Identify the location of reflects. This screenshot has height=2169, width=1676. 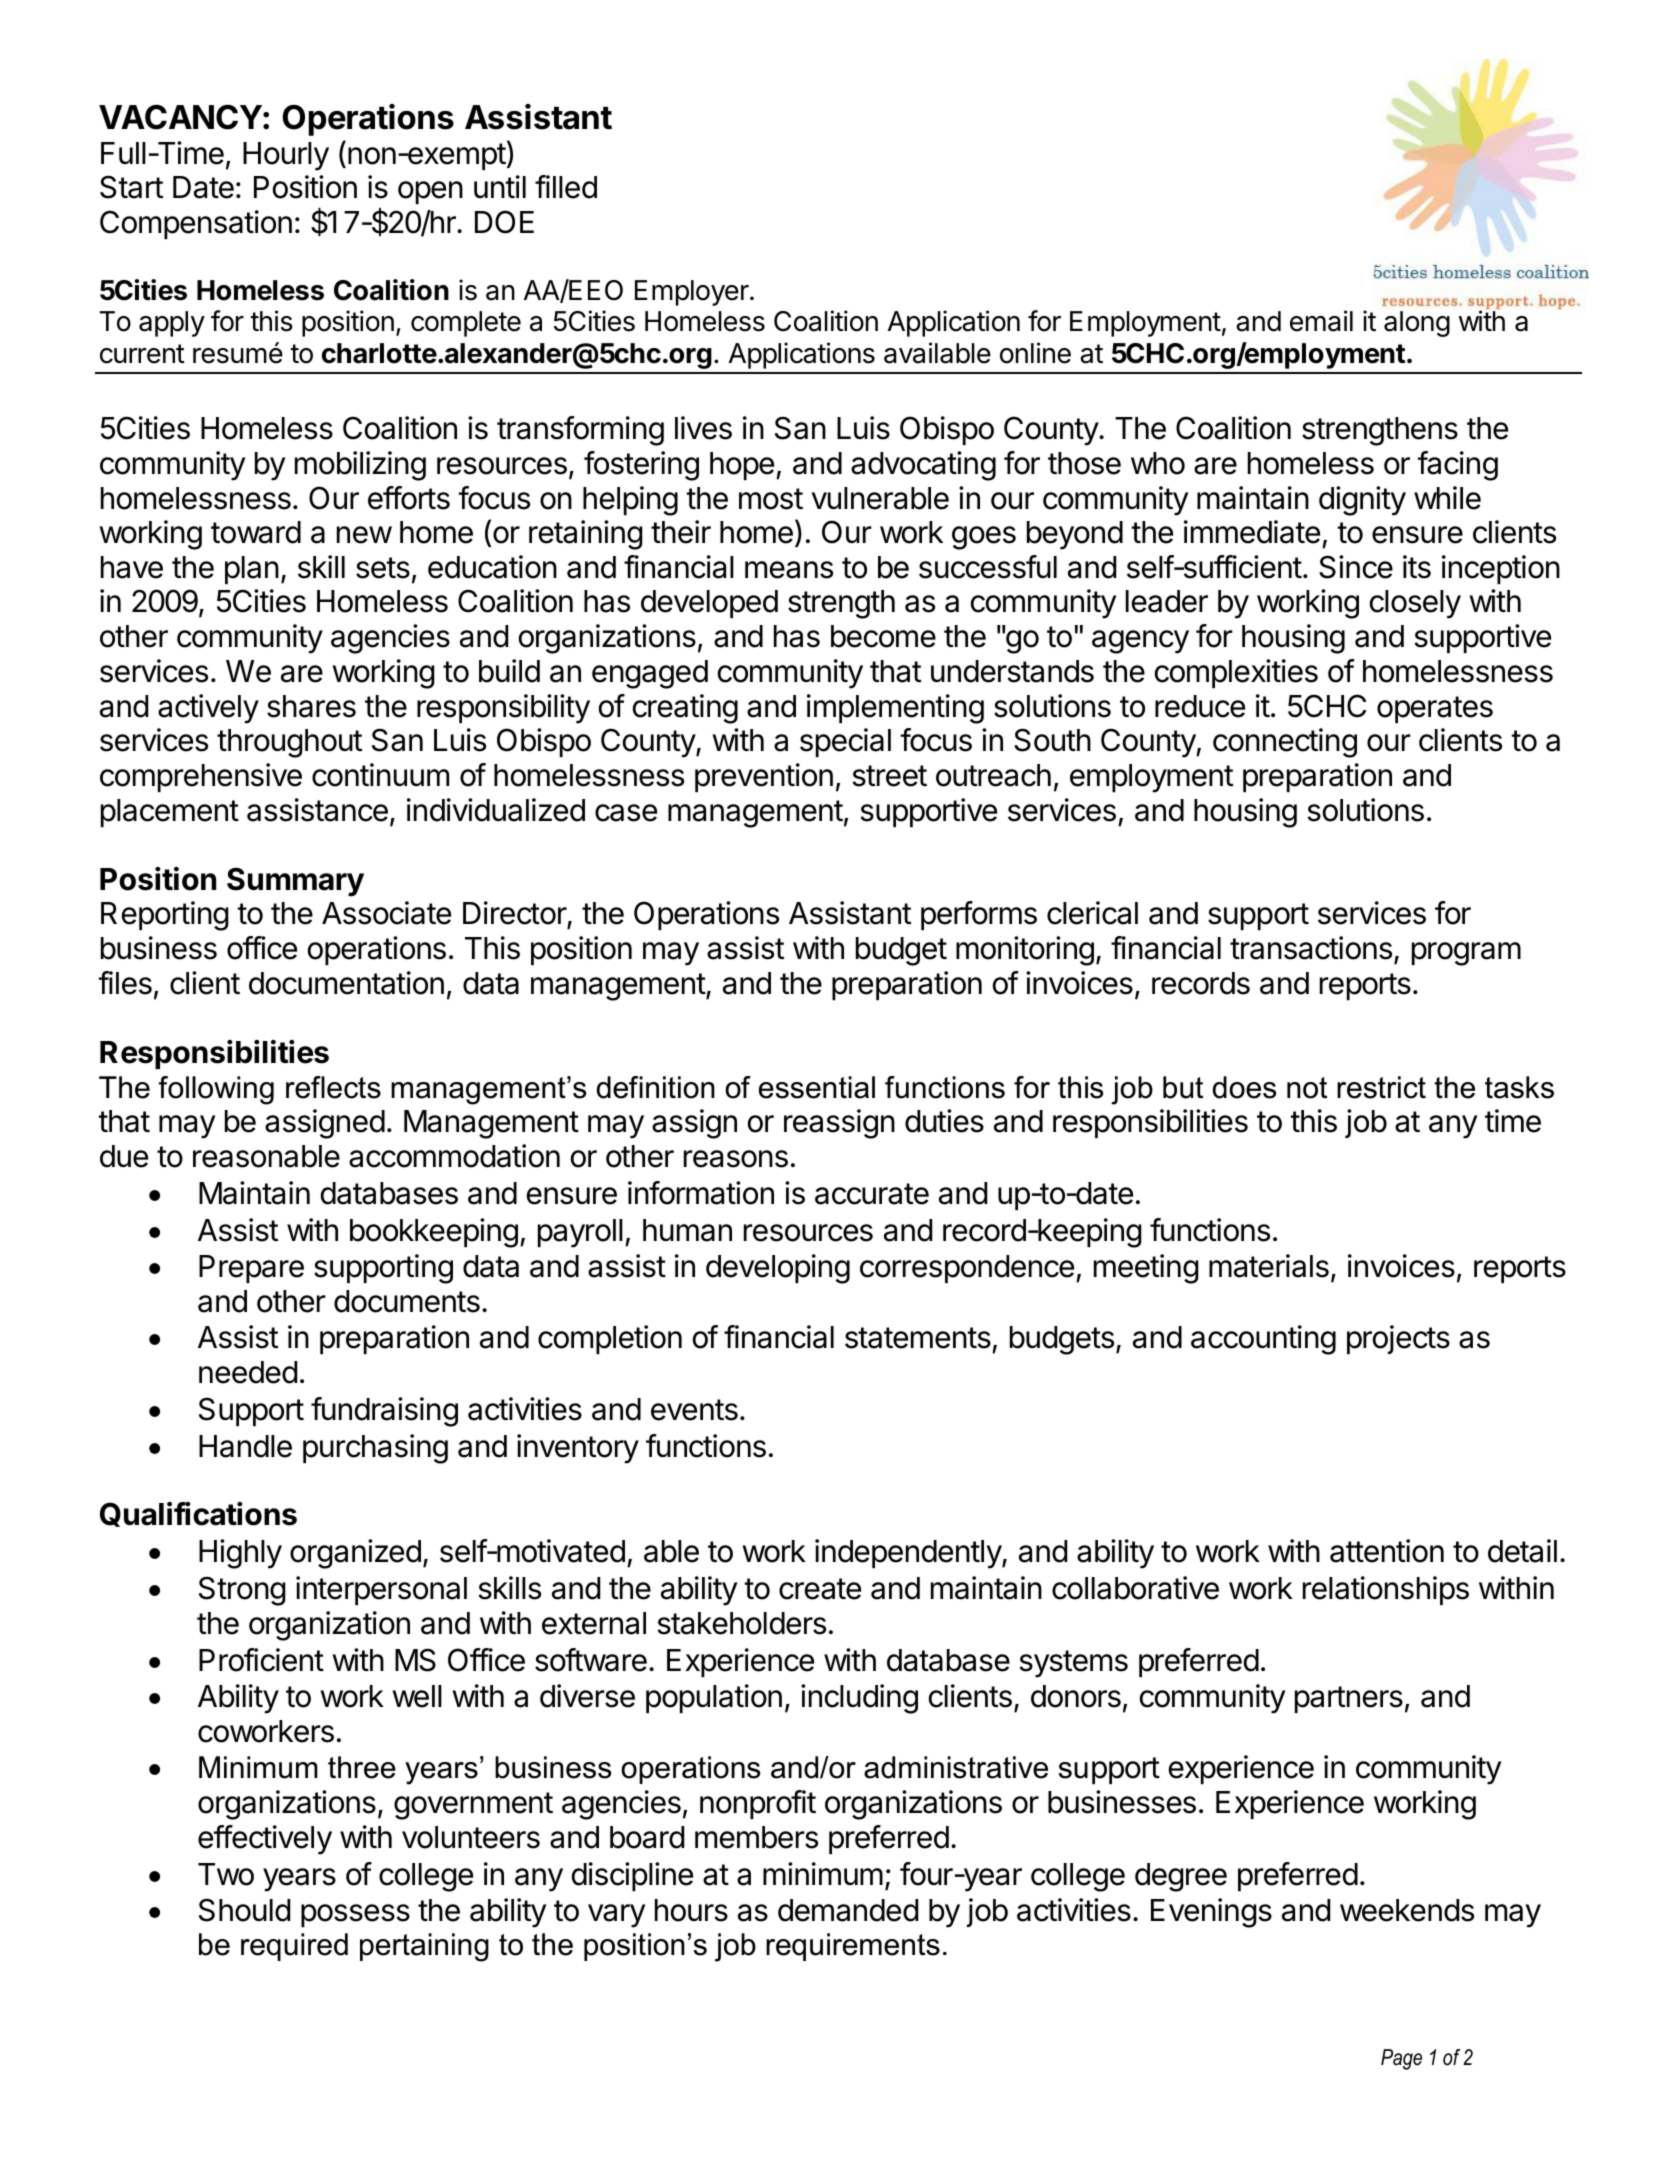
(333, 1087).
